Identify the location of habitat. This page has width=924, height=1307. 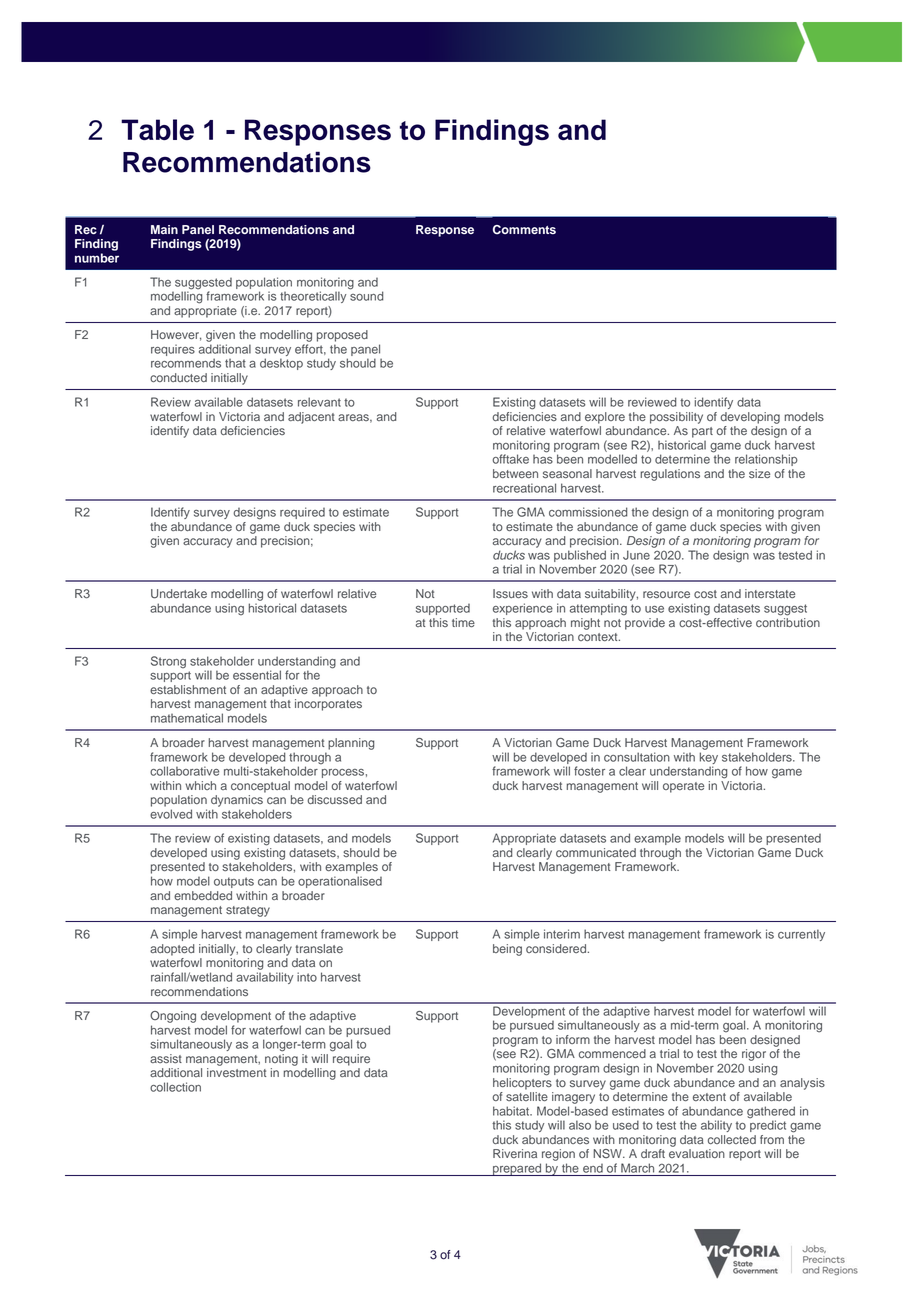
(512, 1111).
